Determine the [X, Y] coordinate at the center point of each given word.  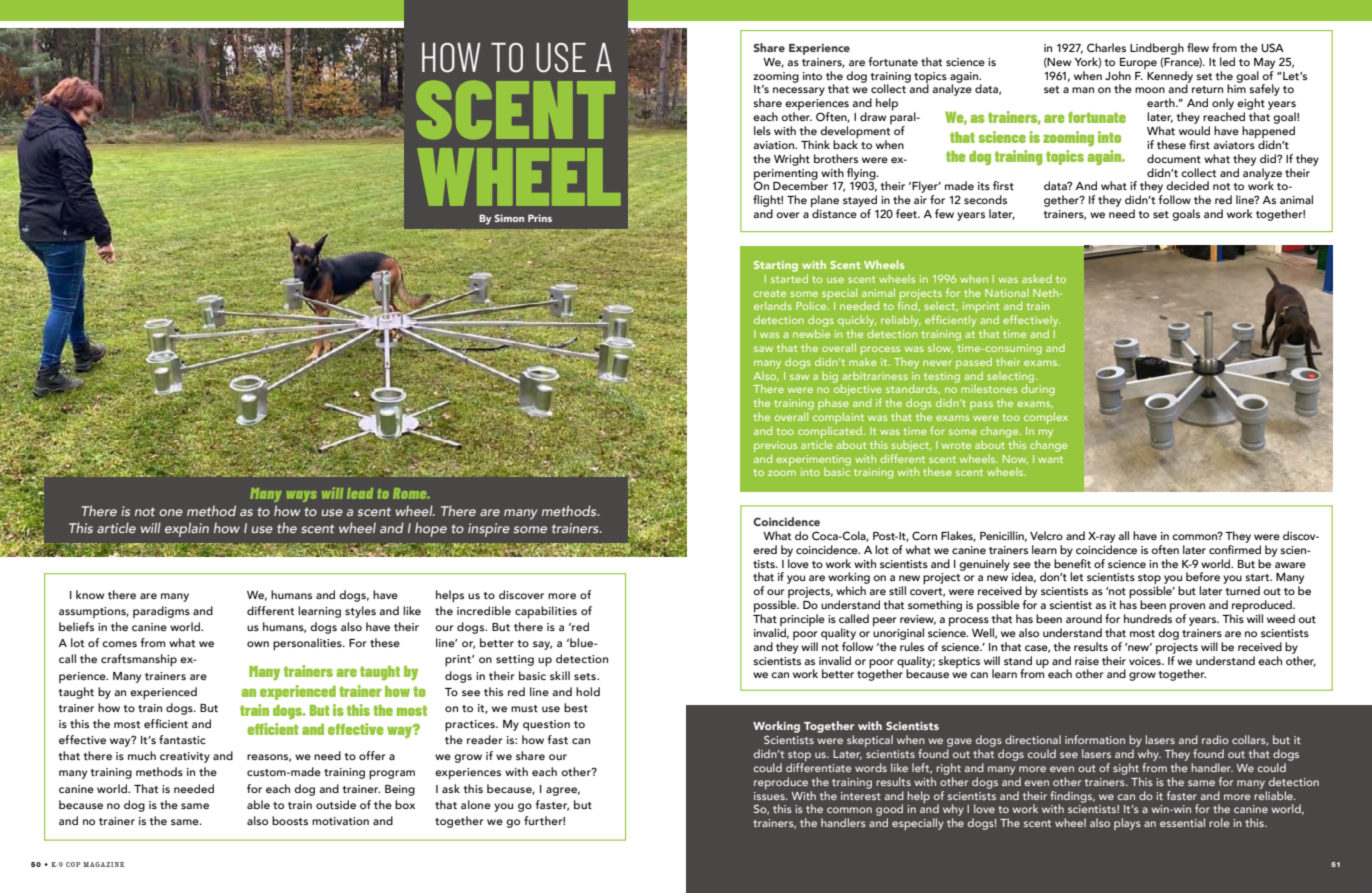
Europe [1138, 63]
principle [802, 621]
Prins [540, 218]
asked [1037, 278]
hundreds [1148, 617]
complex [1046, 418]
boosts [290, 820]
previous [775, 448]
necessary [799, 91]
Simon [509, 218]
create [770, 293]
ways [302, 496]
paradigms [161, 612]
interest [861, 796]
